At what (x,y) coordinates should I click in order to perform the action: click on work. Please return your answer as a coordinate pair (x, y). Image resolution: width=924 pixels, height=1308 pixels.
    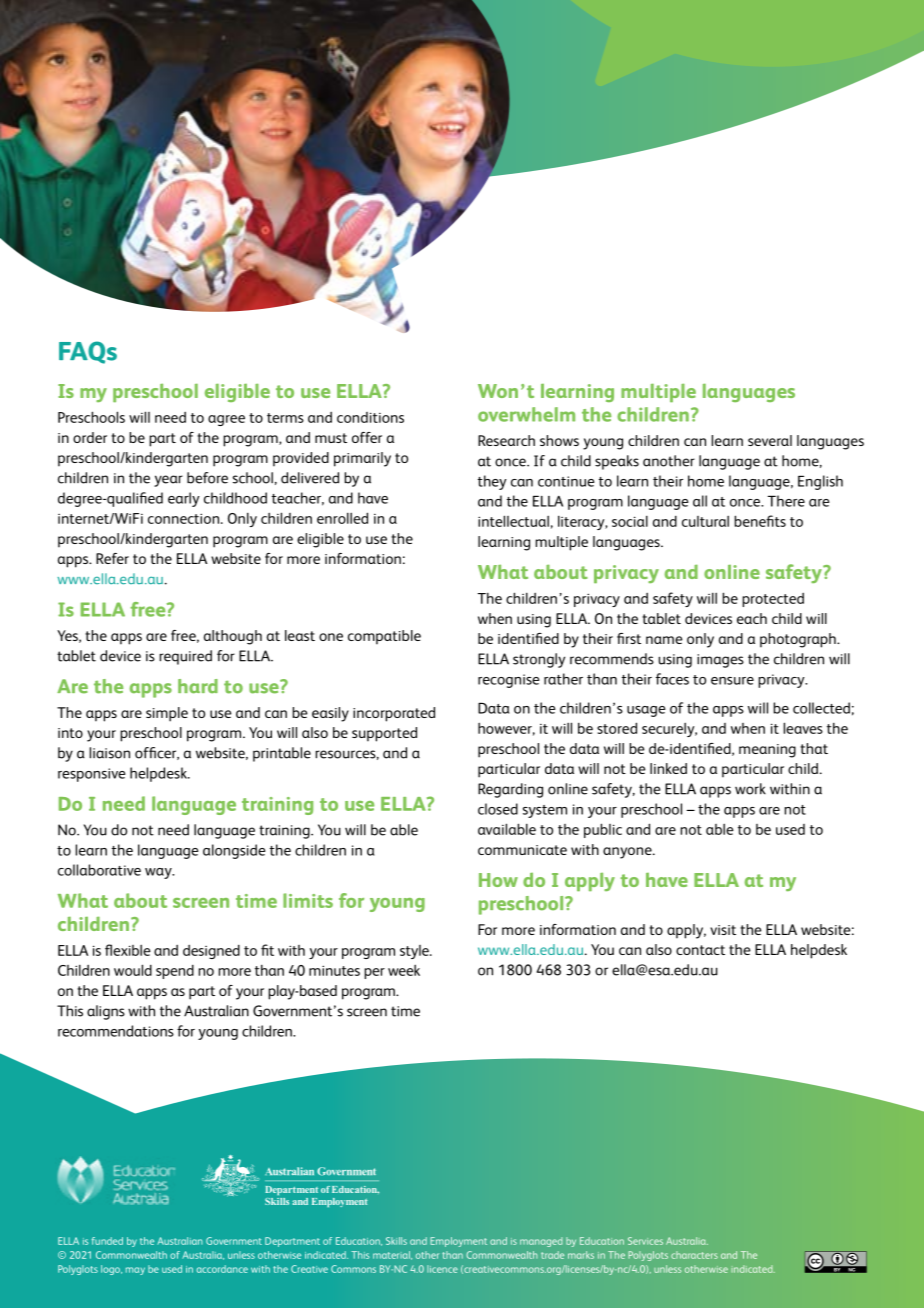
    Looking at the image, I should click on (750, 789).
